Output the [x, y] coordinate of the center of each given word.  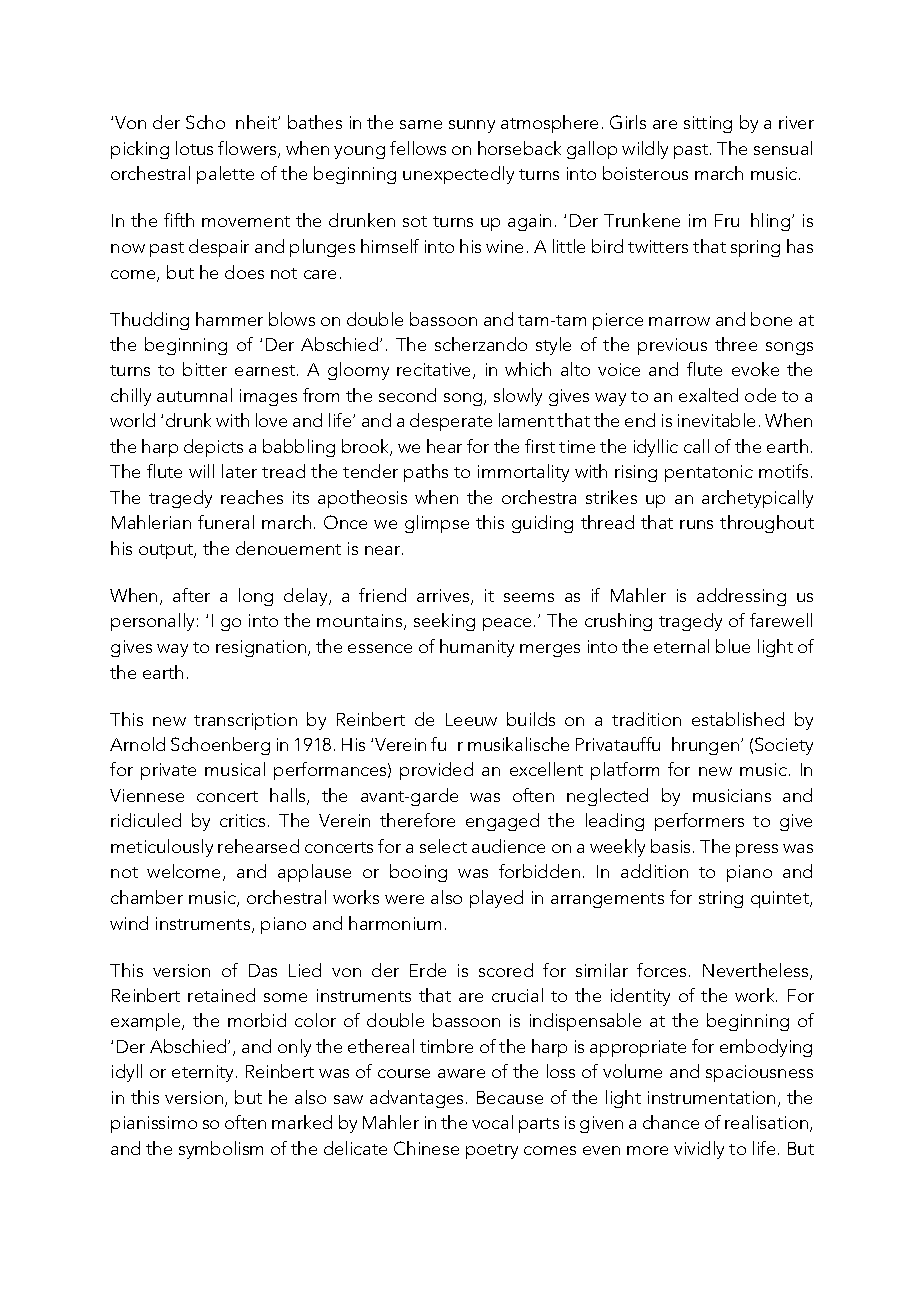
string [721, 899]
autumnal [194, 395]
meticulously [162, 848]
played [496, 899]
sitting [708, 124]
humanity [477, 648]
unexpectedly [458, 175]
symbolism [221, 1150]
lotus [194, 148]
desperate [451, 422]
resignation [262, 648]
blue [733, 646]
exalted [708, 395]
